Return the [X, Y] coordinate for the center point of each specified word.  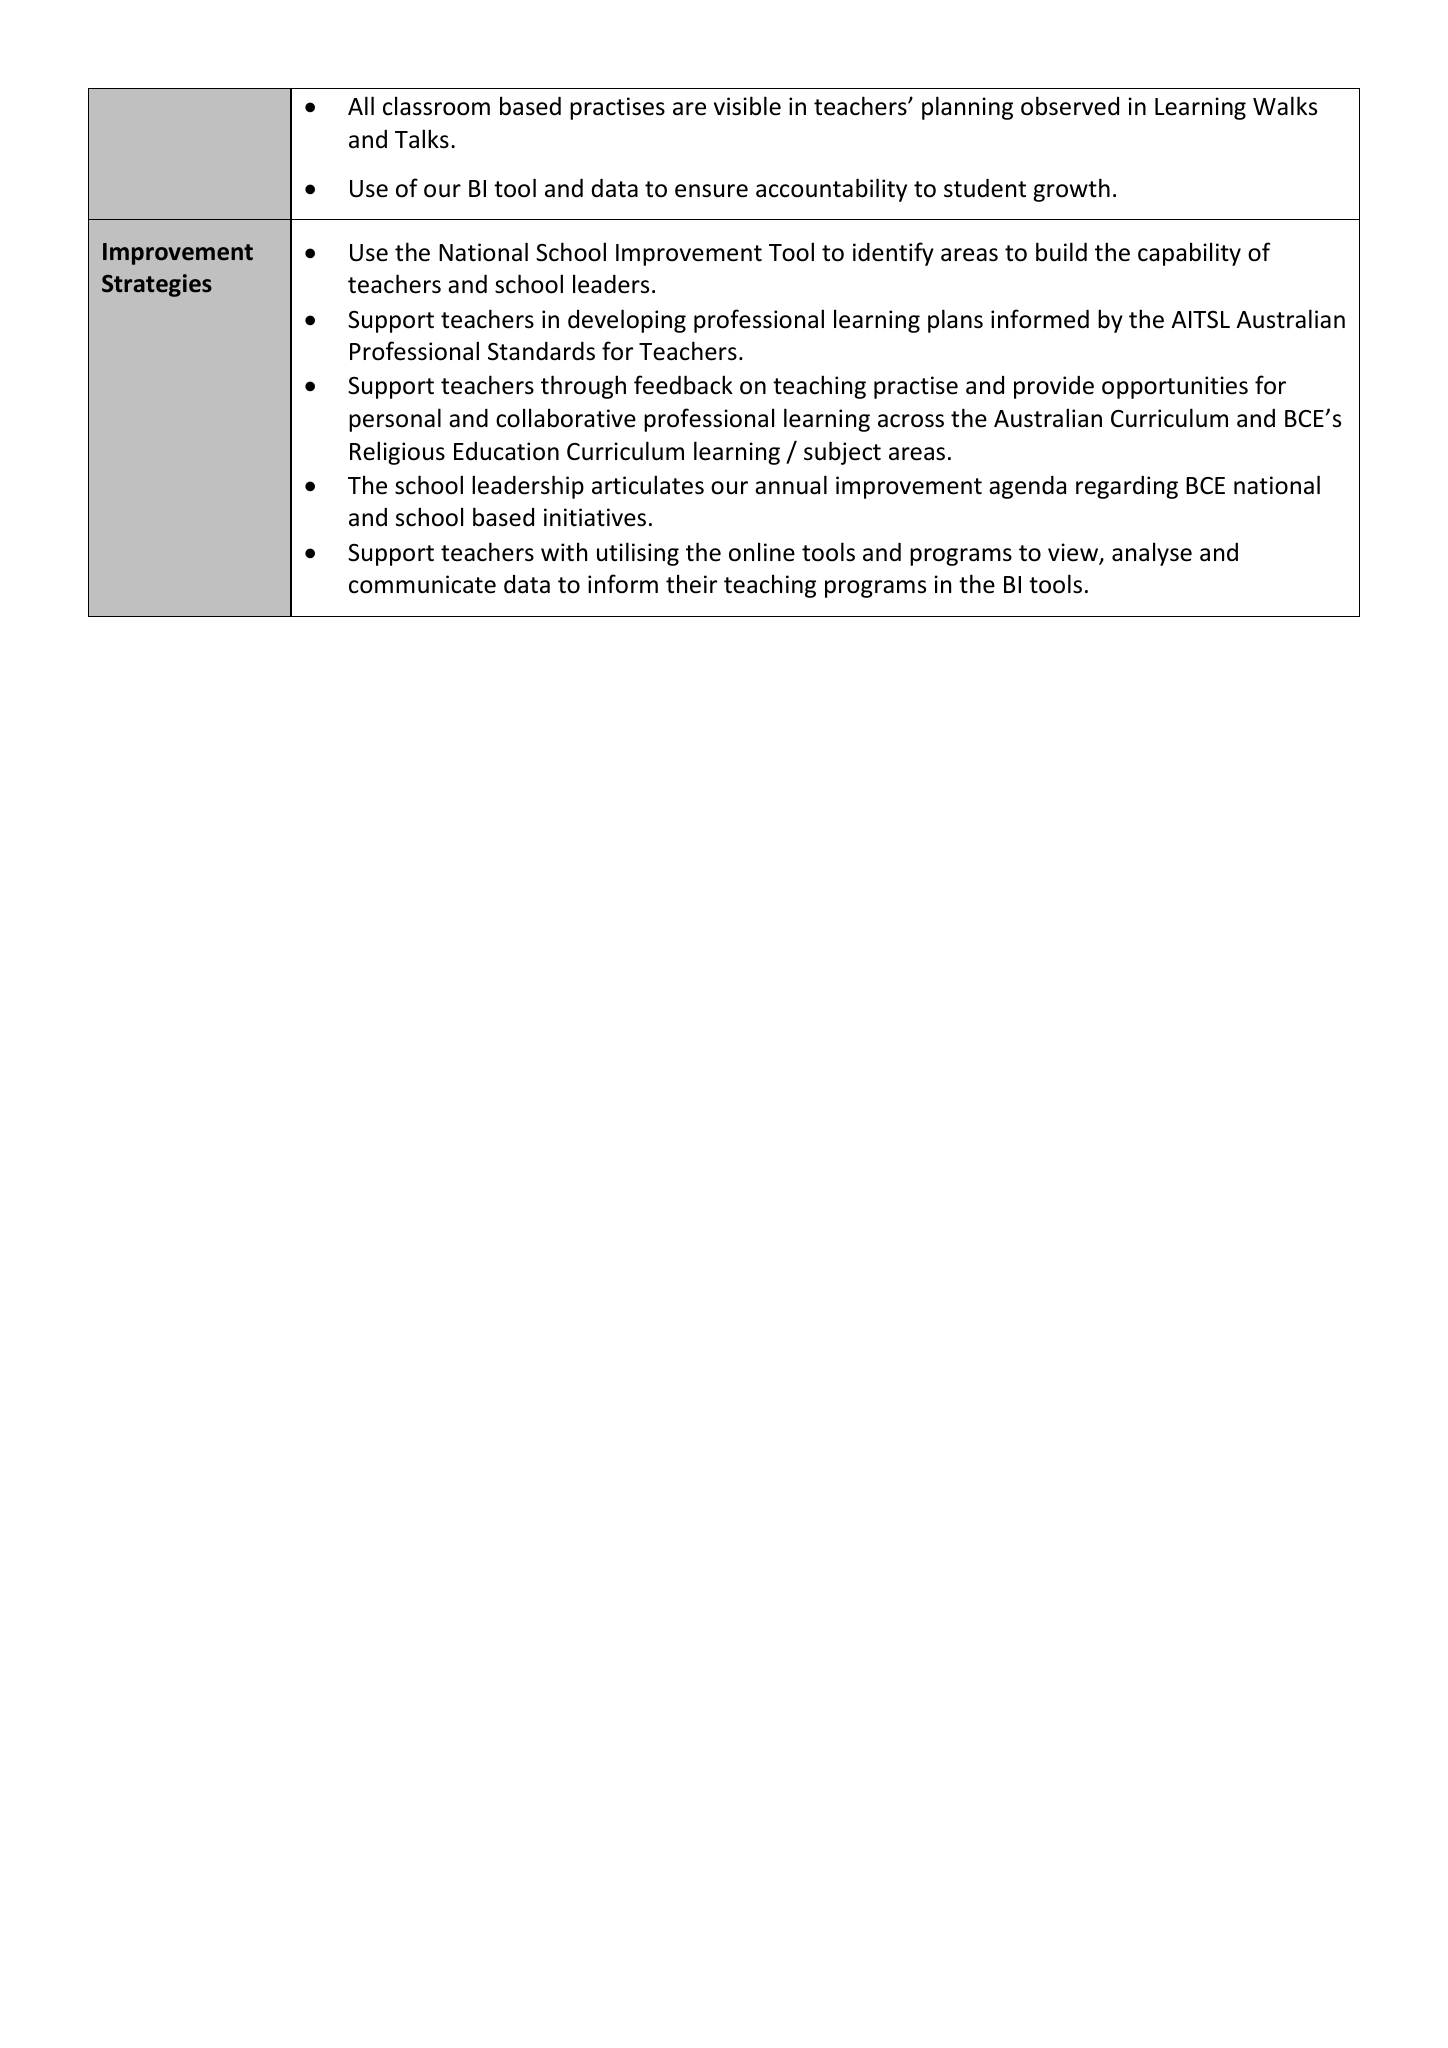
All [361, 105]
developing [627, 321]
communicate [422, 584]
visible [747, 106]
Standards [541, 351]
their [691, 584]
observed [1070, 106]
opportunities [1175, 387]
